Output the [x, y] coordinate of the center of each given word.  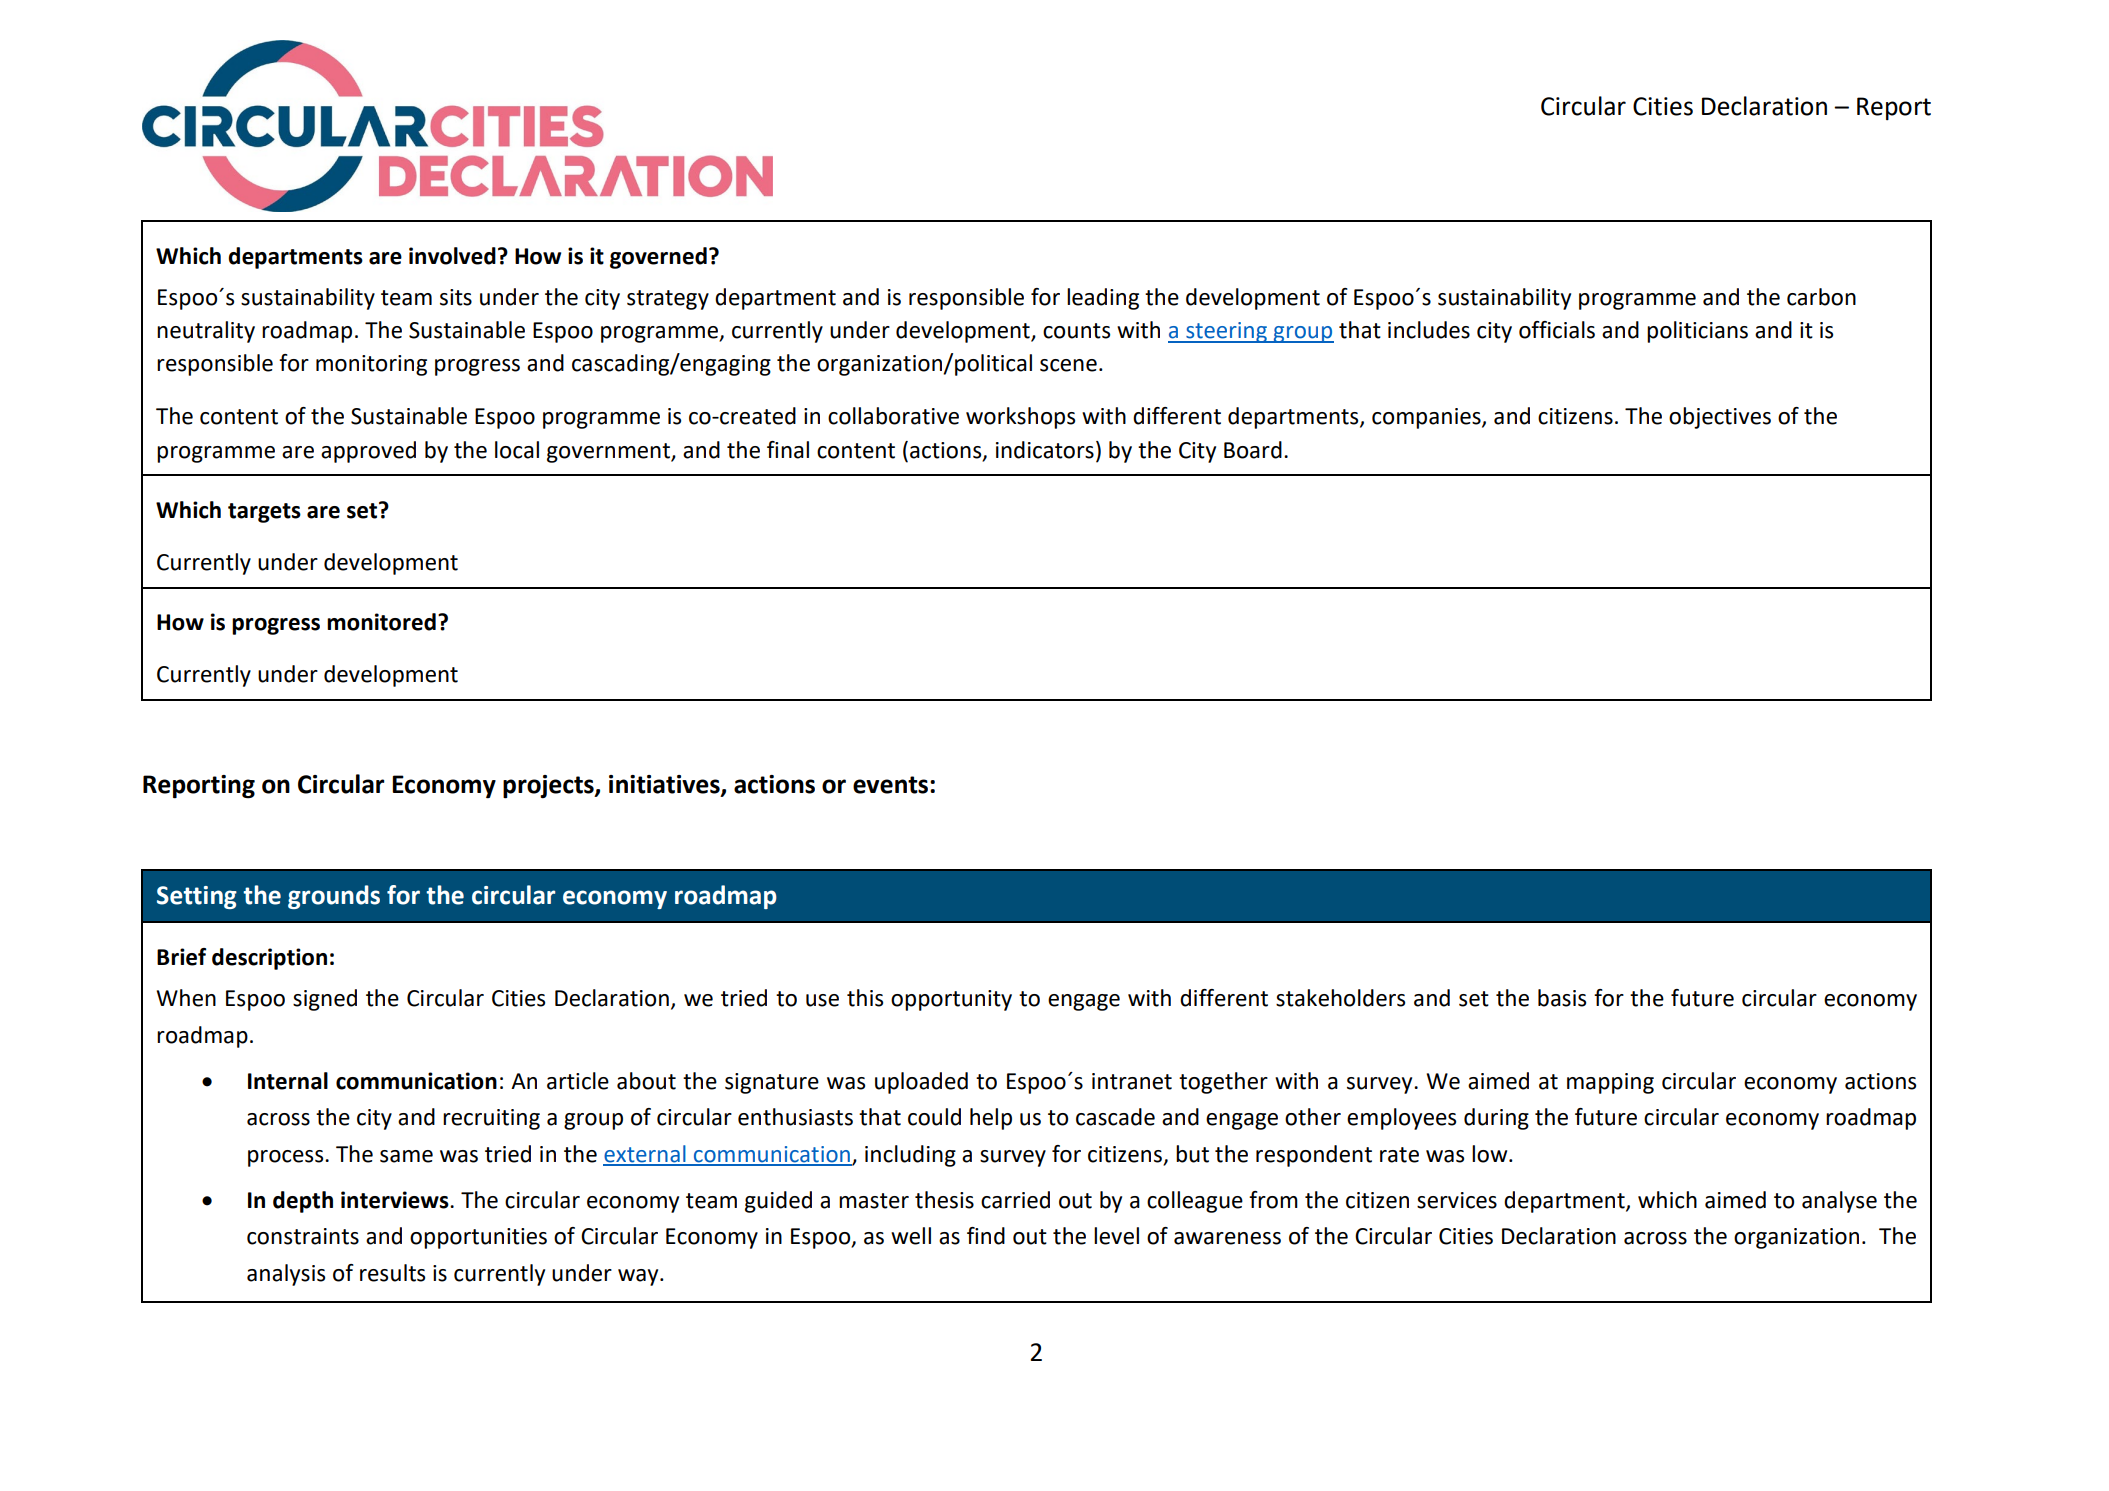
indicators [1045, 450]
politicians [1697, 332]
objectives [1720, 418]
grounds [334, 897]
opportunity [951, 1000]
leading [1103, 299]
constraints [303, 1236]
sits [456, 297]
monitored [381, 622]
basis [1562, 998]
